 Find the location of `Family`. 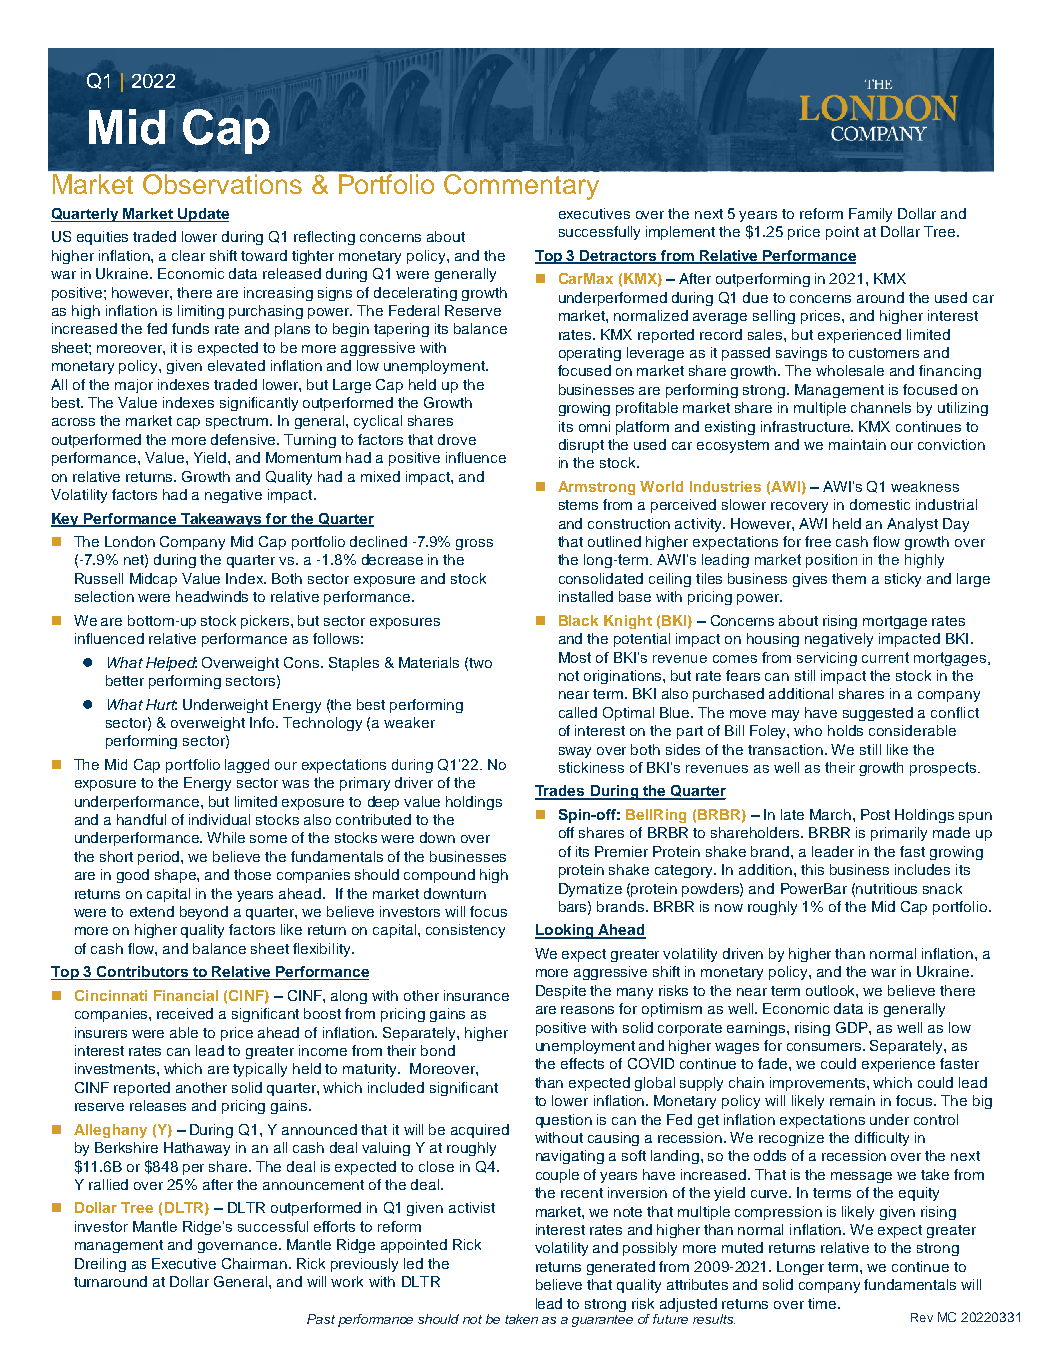

Family is located at coordinates (870, 215).
